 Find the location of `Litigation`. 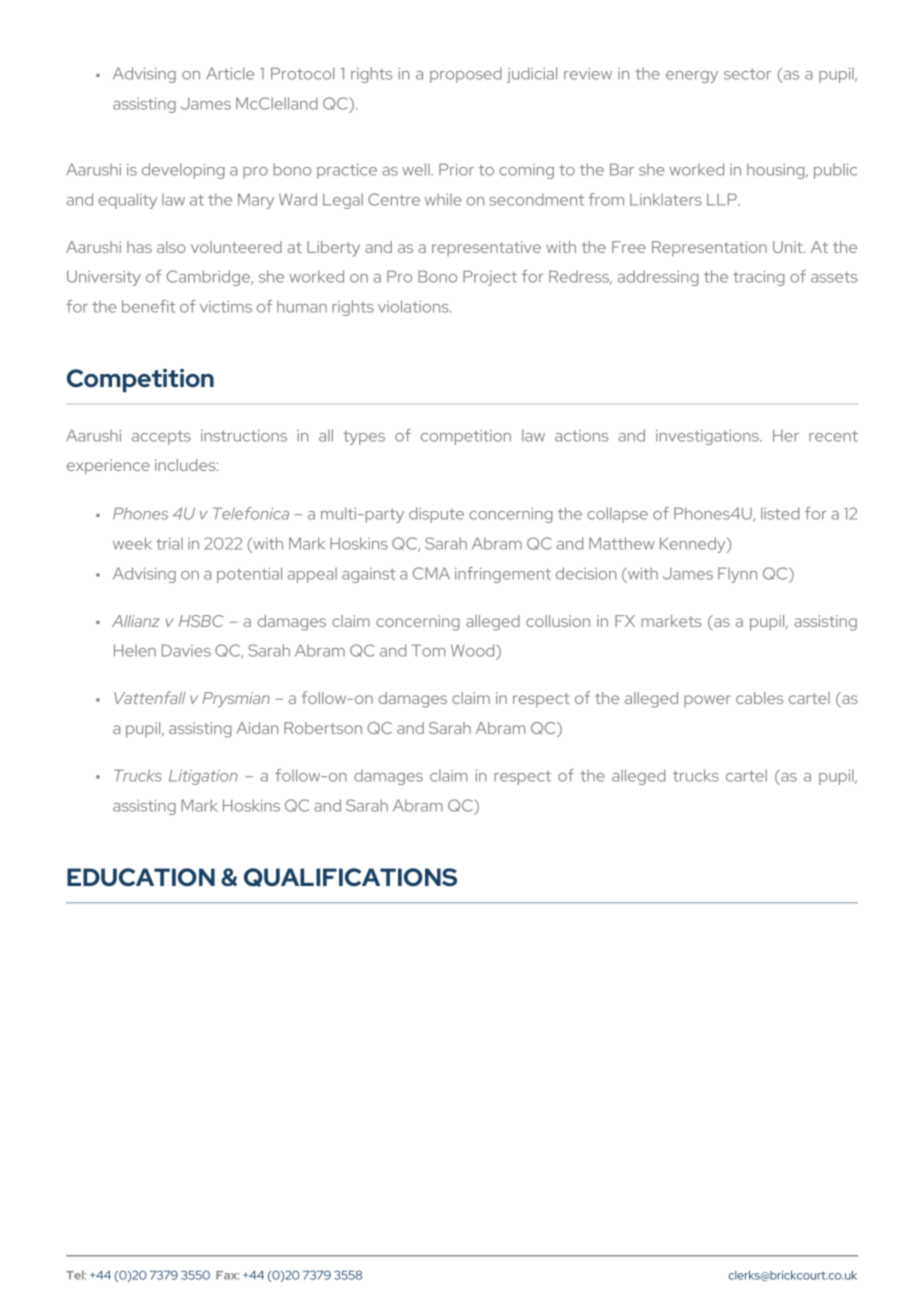

Litigation is located at coordinates (203, 777).
